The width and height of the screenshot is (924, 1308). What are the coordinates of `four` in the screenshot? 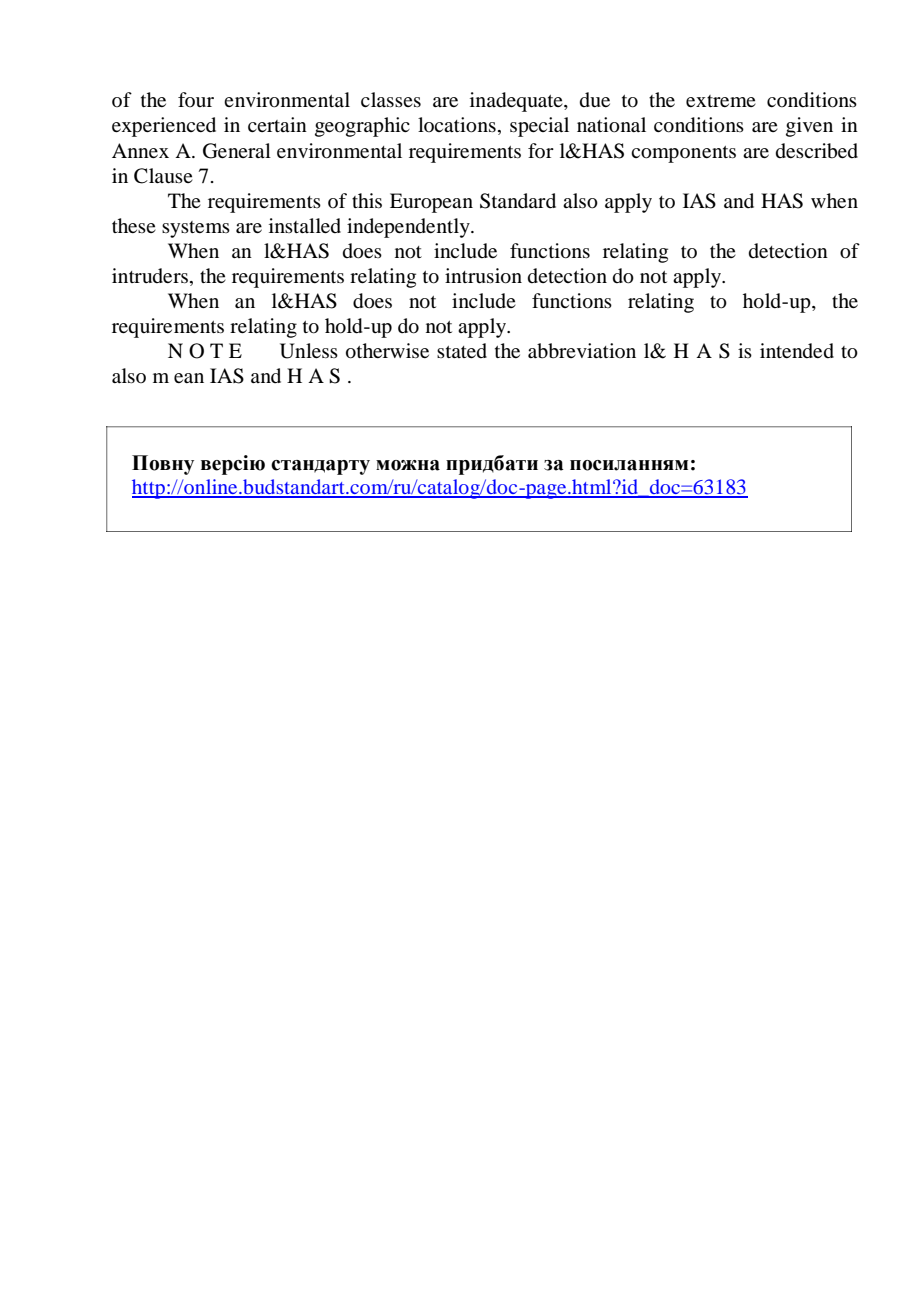 It's located at (196, 99).
